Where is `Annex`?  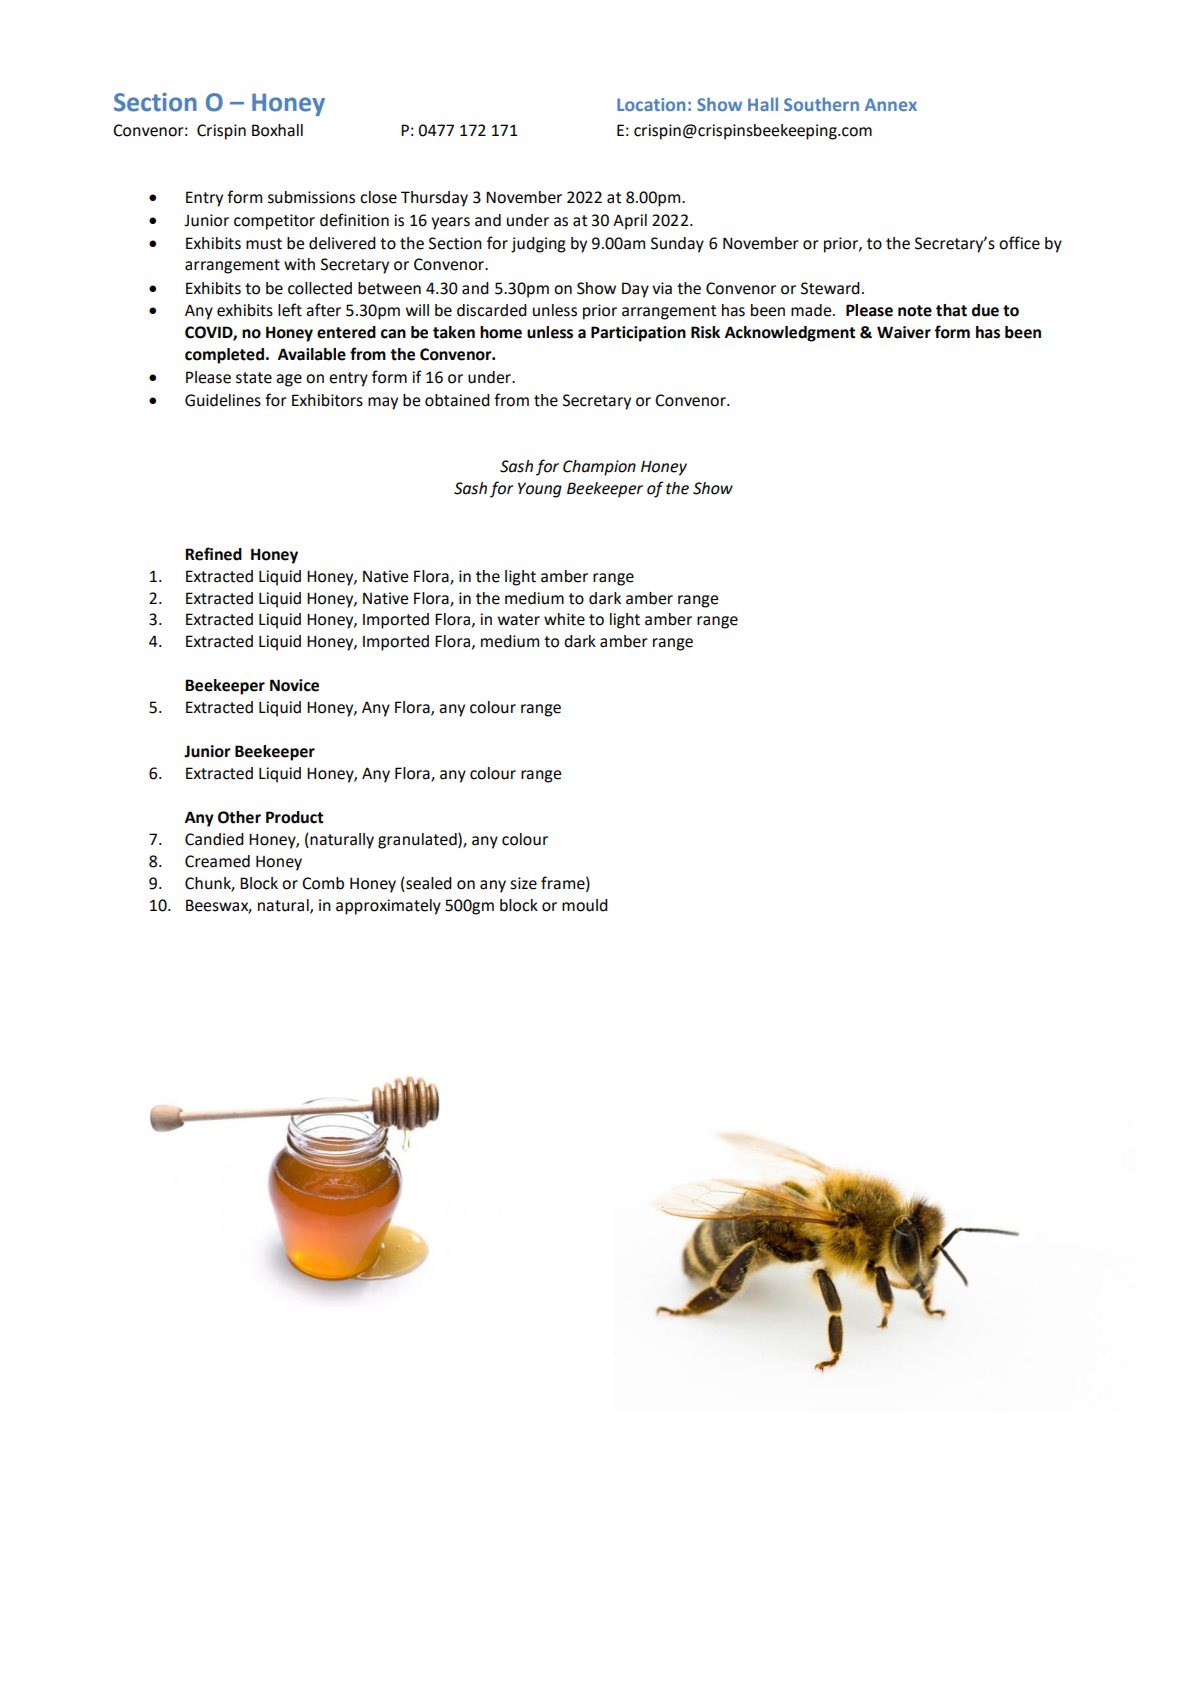 Annex is located at coordinates (891, 104).
